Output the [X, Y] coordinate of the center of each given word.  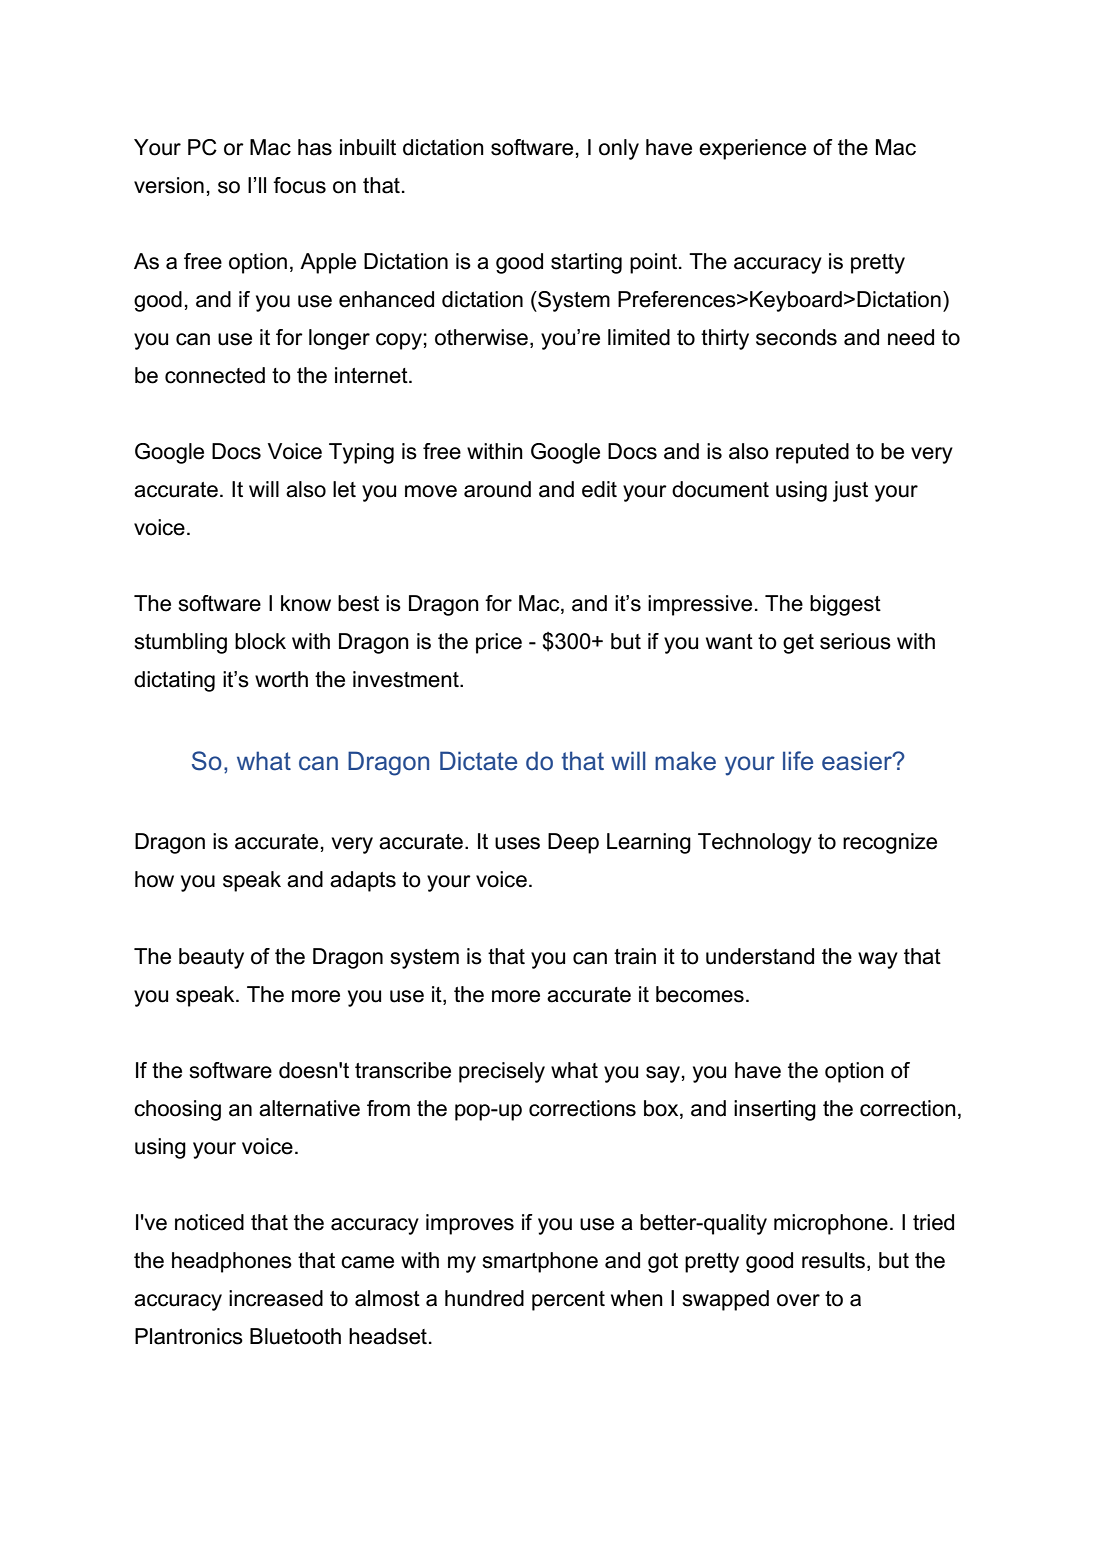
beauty [211, 958]
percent [568, 1301]
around [497, 489]
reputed [812, 453]
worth [281, 679]
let [344, 489]
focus [299, 185]
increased [276, 1298]
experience [752, 149]
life [798, 761]
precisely [502, 1072]
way [878, 960]
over [798, 1300]
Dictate [478, 761]
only [619, 149]
